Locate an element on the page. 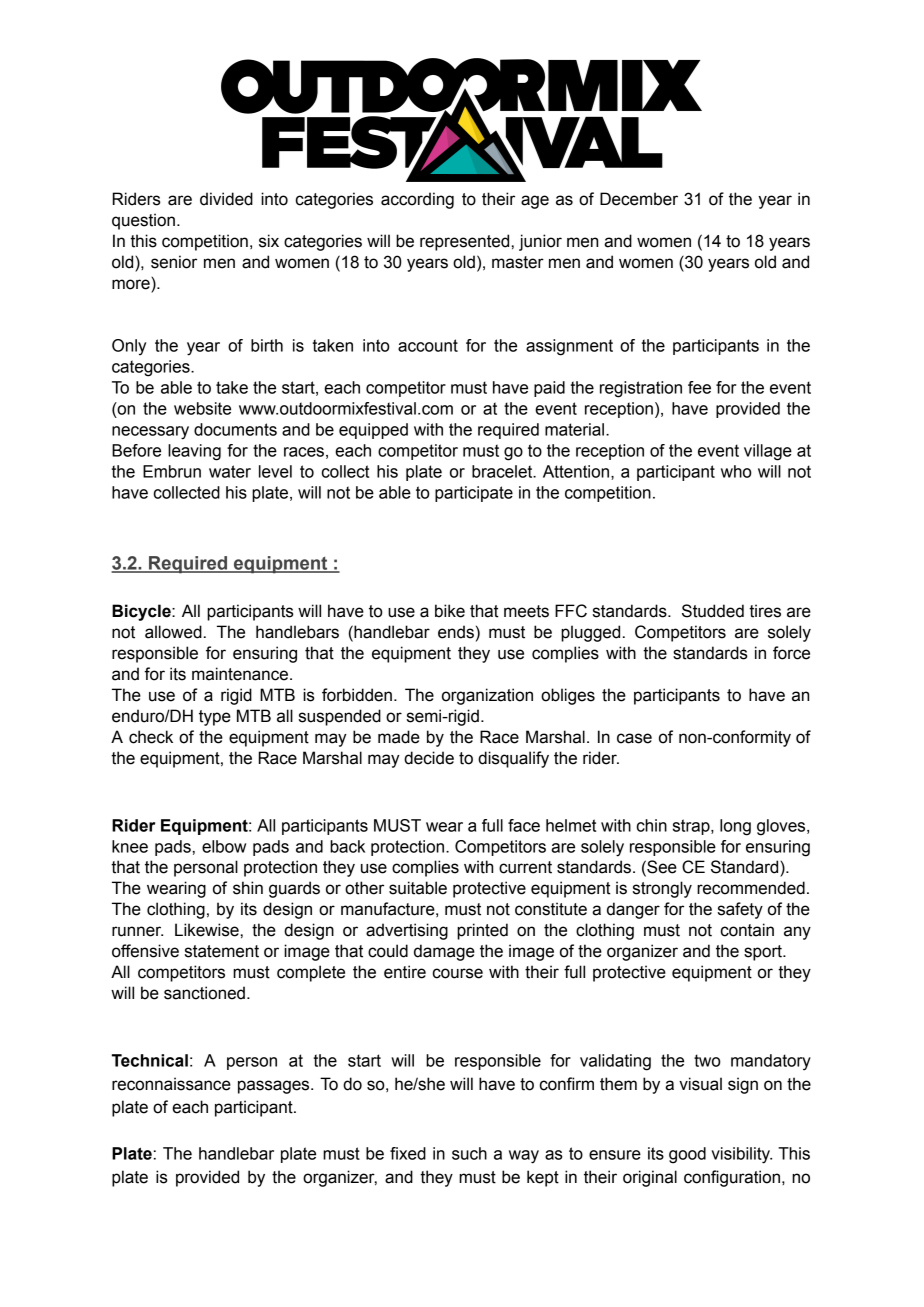  such is located at coordinates (469, 1153).
